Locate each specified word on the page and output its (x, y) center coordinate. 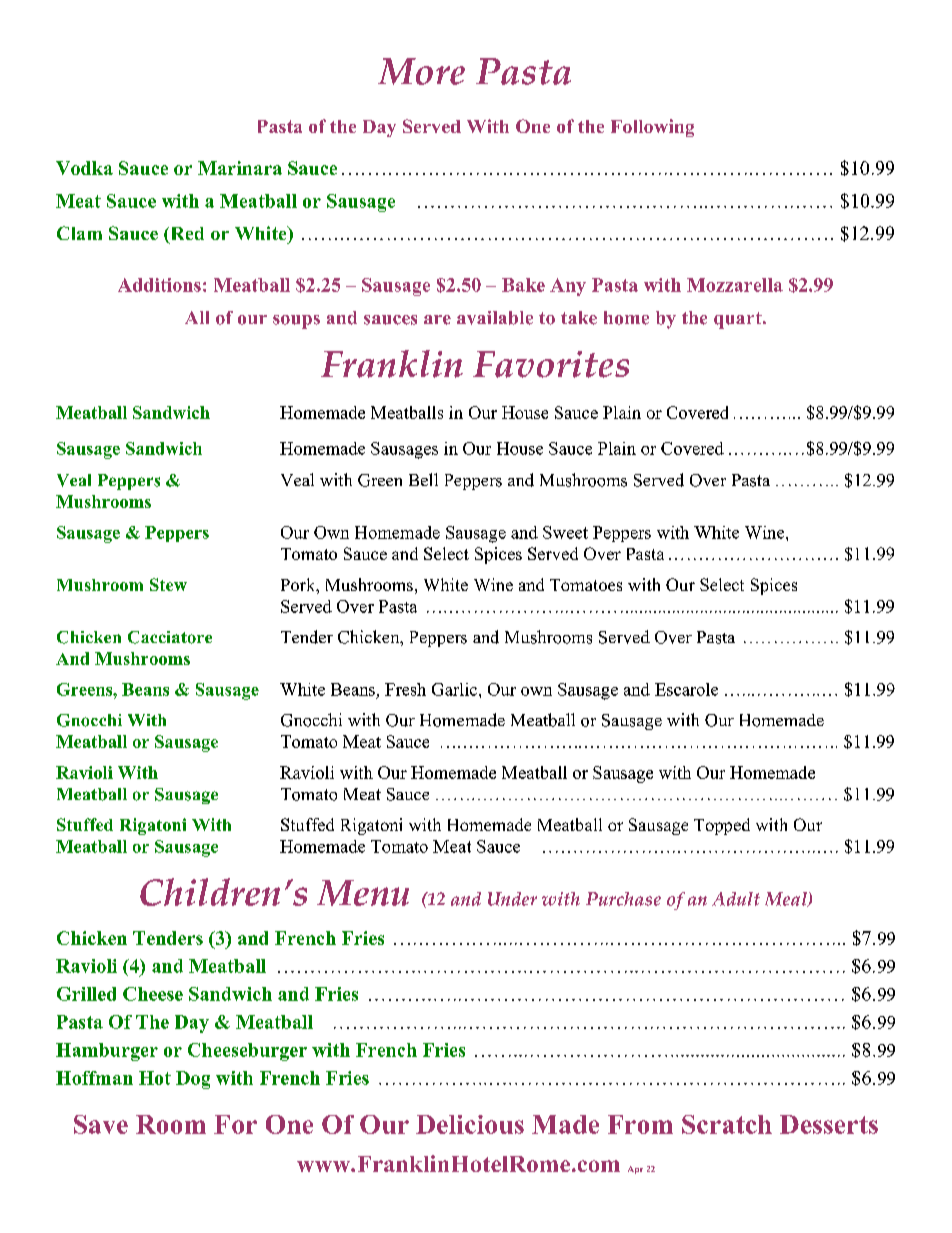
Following (652, 128)
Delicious (470, 1124)
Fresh (405, 689)
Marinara (240, 168)
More (421, 71)
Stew (168, 584)
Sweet (565, 532)
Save (101, 1124)
